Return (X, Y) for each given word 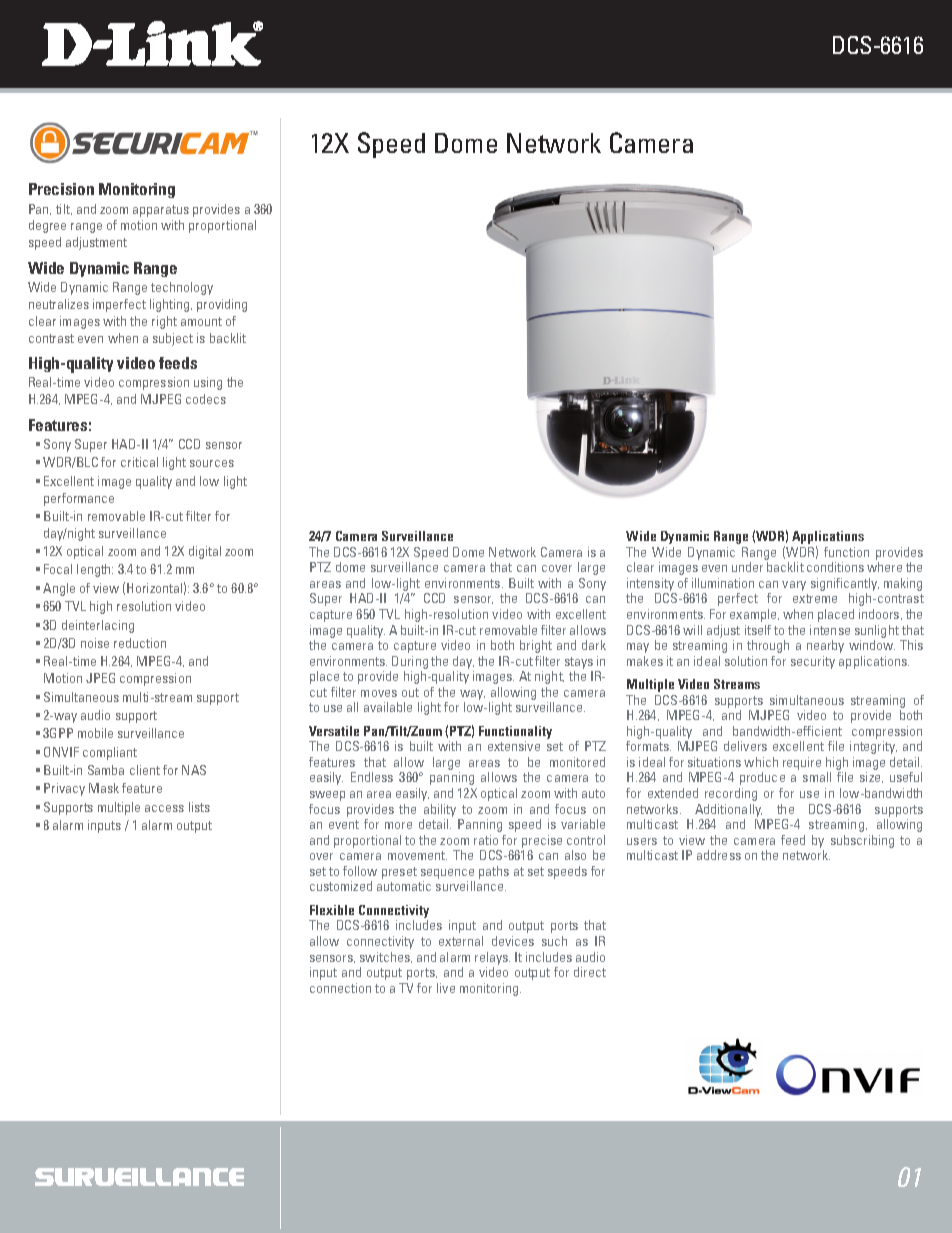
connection (340, 988)
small (817, 777)
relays (492, 958)
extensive (514, 746)
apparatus (161, 211)
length (95, 570)
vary (794, 586)
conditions (835, 567)
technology (182, 288)
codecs (206, 399)
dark (594, 645)
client (145, 770)
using (208, 383)
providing (222, 305)
